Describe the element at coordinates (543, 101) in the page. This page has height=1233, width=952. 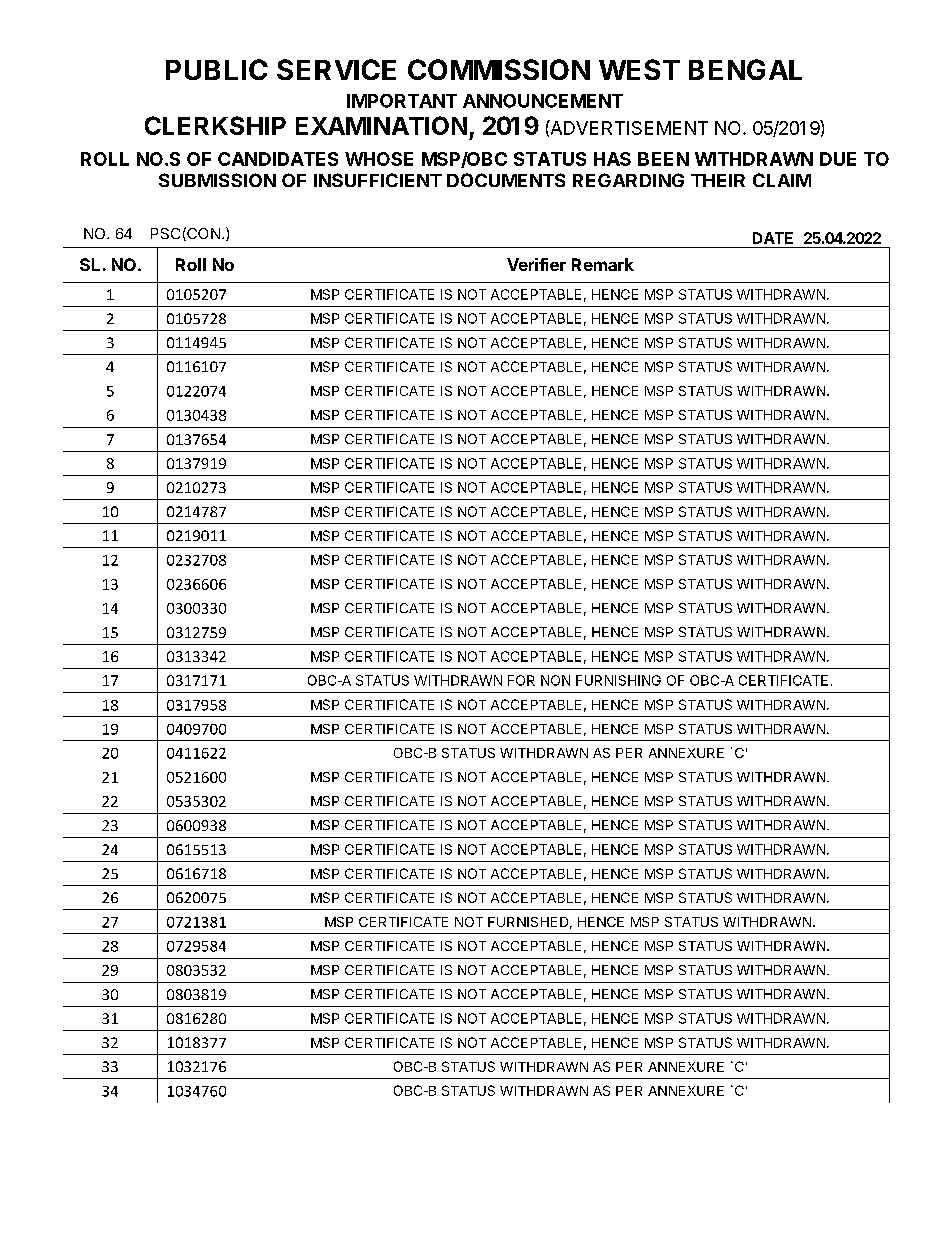
I see `ANNOUNCEMENT` at that location.
